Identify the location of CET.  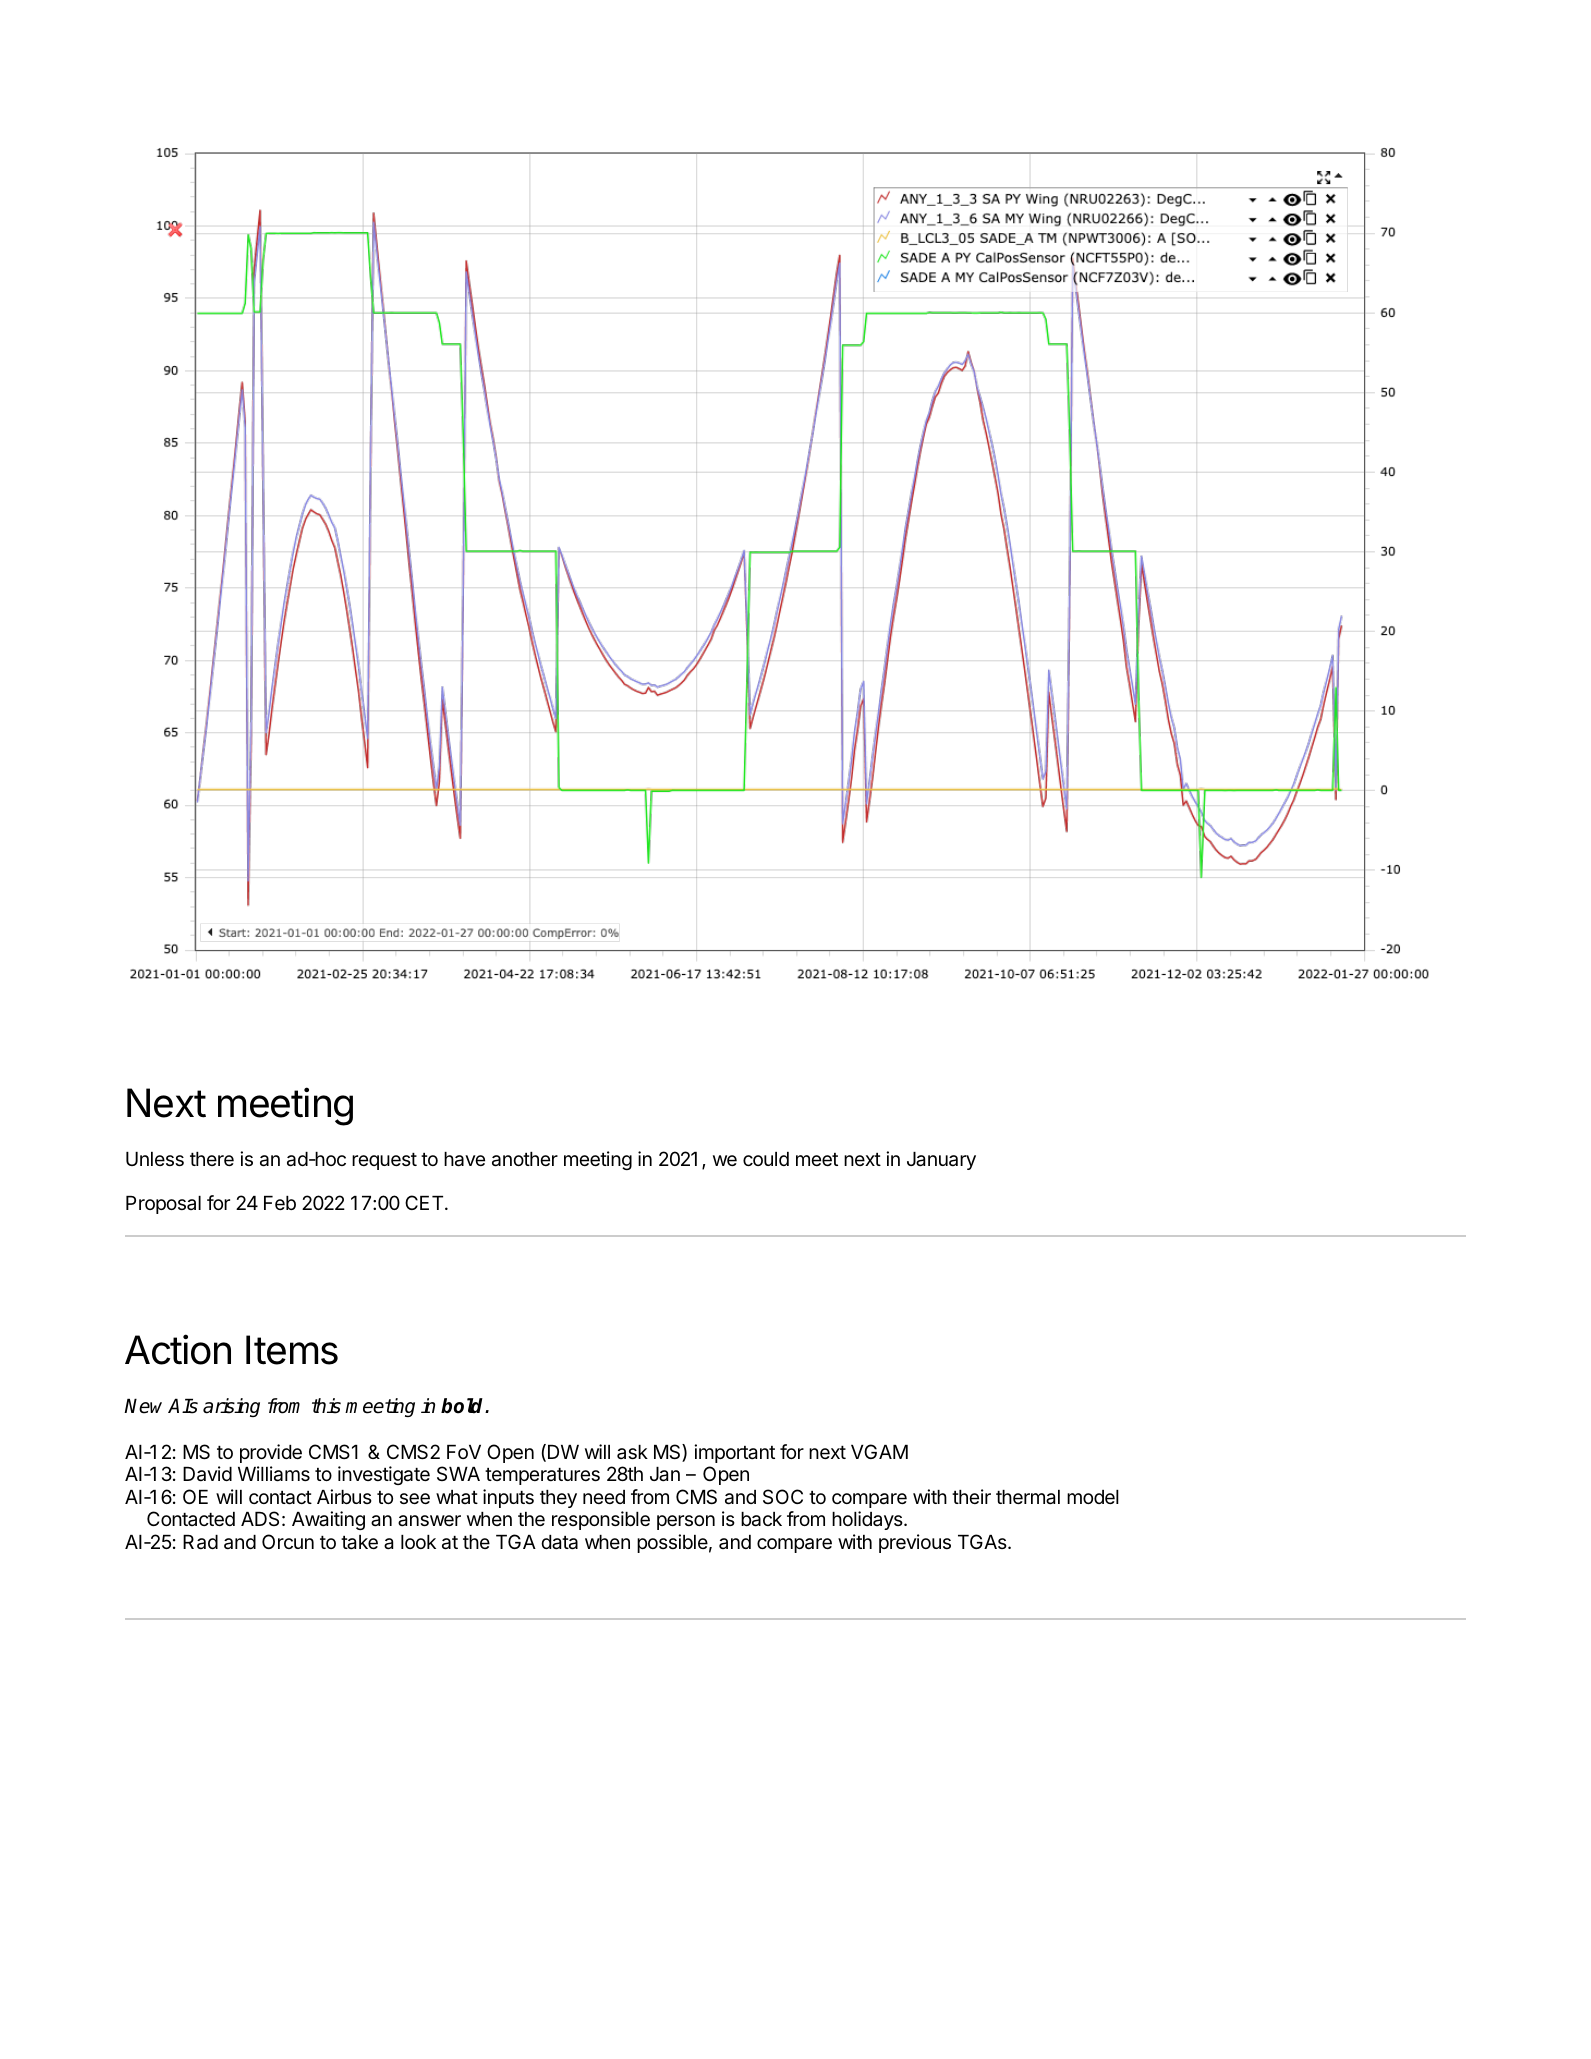
(425, 1202).
